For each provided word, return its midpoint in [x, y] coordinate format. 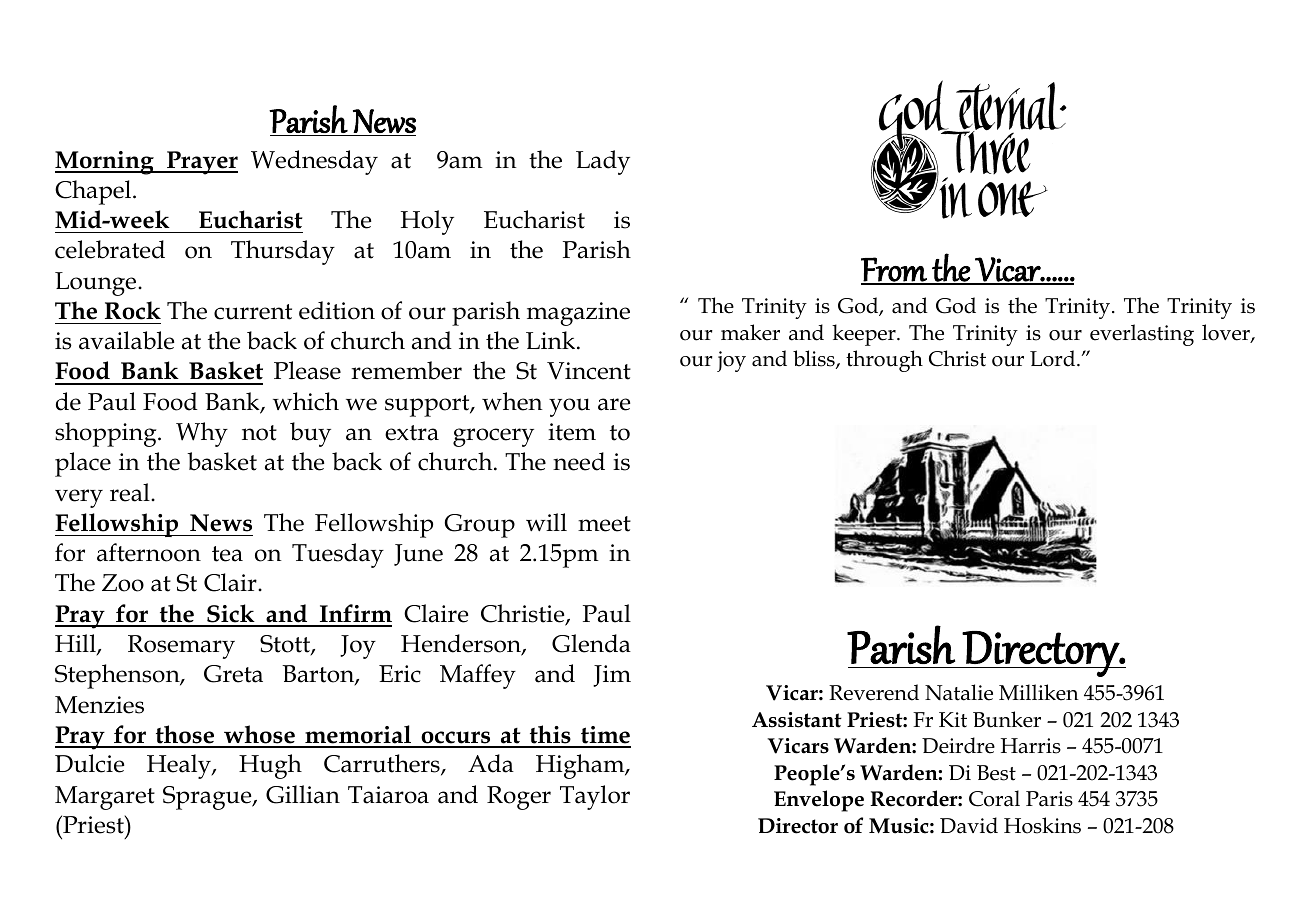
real [131, 492]
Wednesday [314, 162]
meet [604, 524]
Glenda [591, 643]
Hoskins [1042, 825]
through [884, 361]
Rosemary [181, 647]
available [126, 340]
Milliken [1039, 692]
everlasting [1142, 335]
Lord [1054, 358]
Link [552, 340]
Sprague [208, 798]
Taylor [595, 797]
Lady [603, 162]
